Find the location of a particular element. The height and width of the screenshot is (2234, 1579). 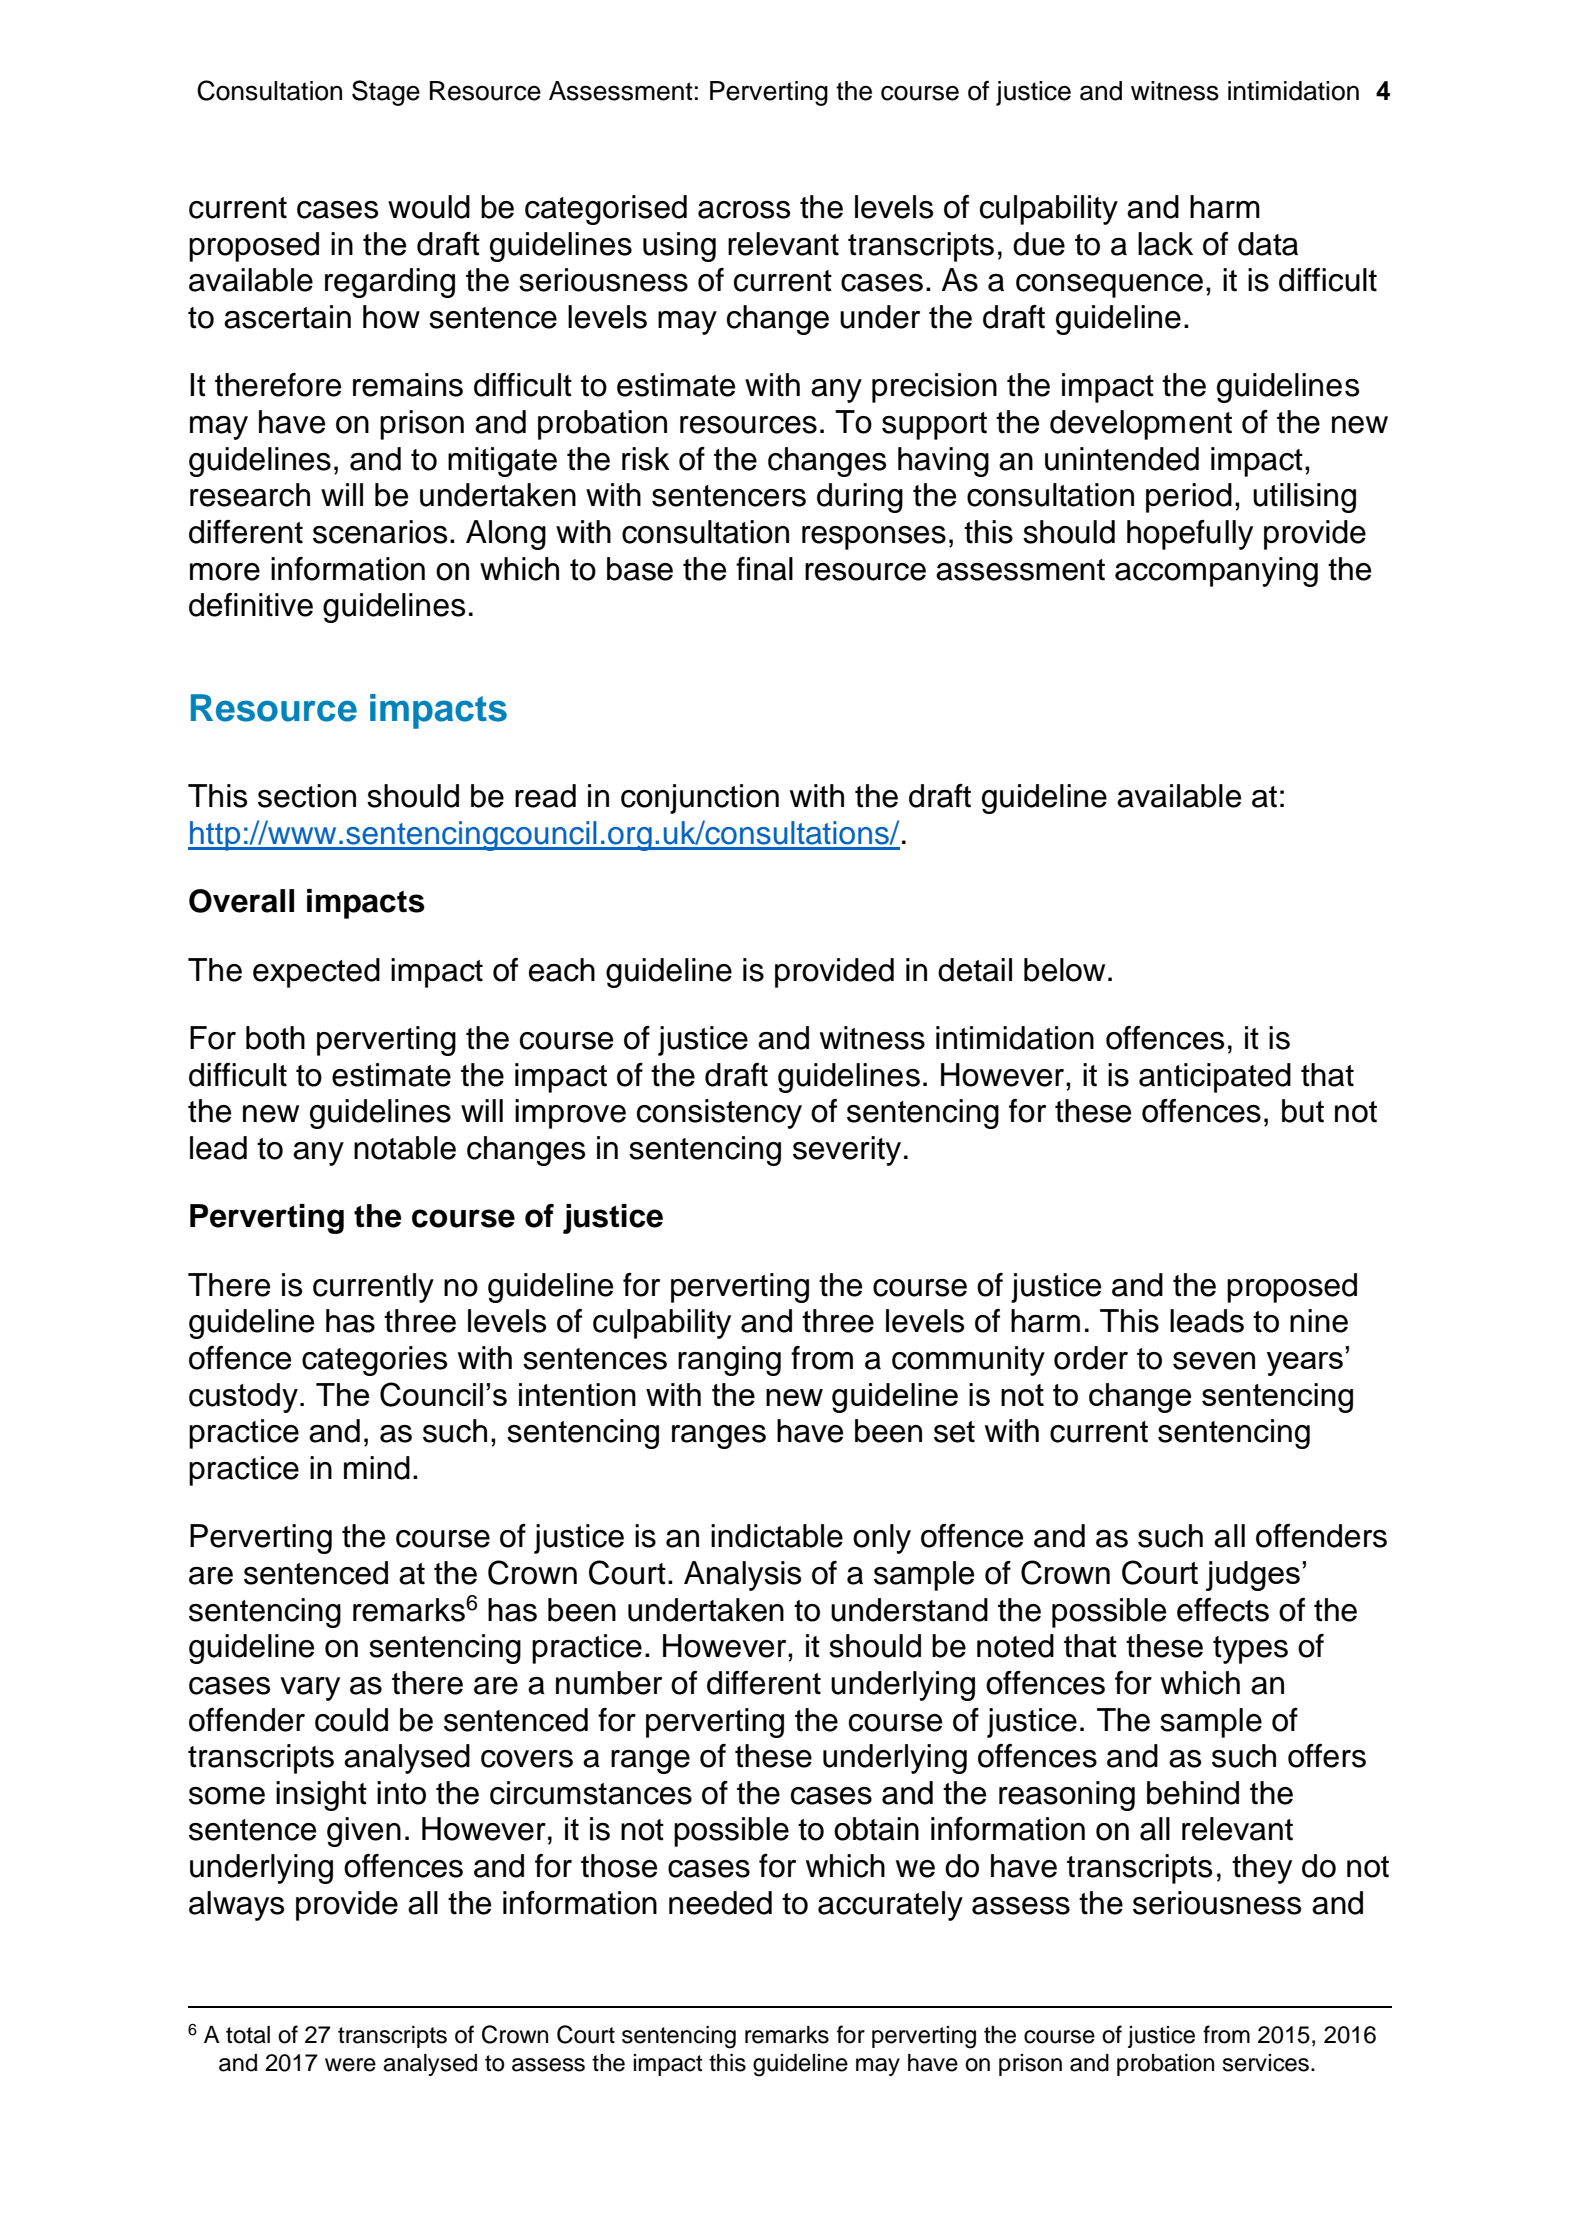

conjunction is located at coordinates (700, 799).
